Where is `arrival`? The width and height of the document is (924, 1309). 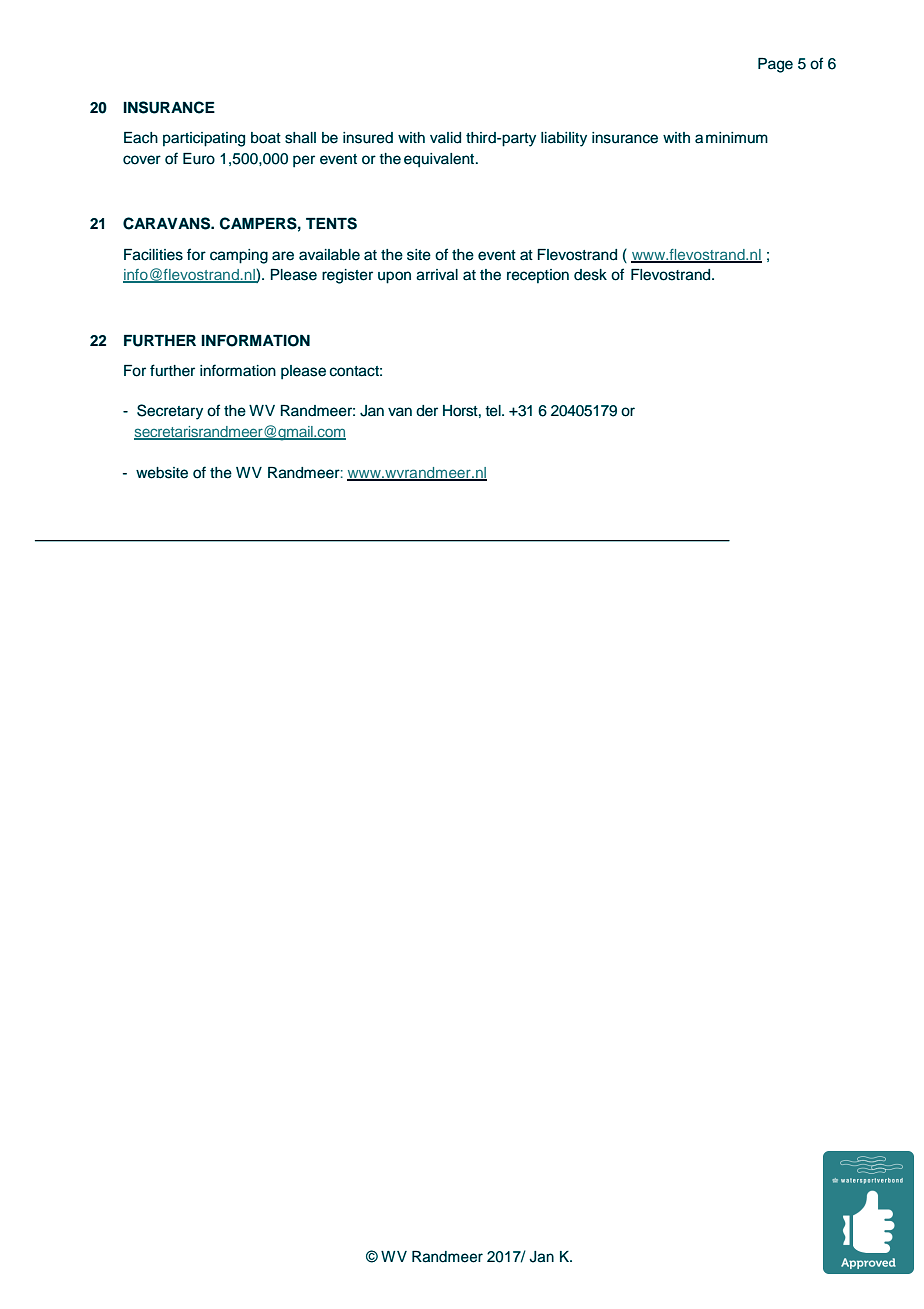 arrival is located at coordinates (437, 275).
